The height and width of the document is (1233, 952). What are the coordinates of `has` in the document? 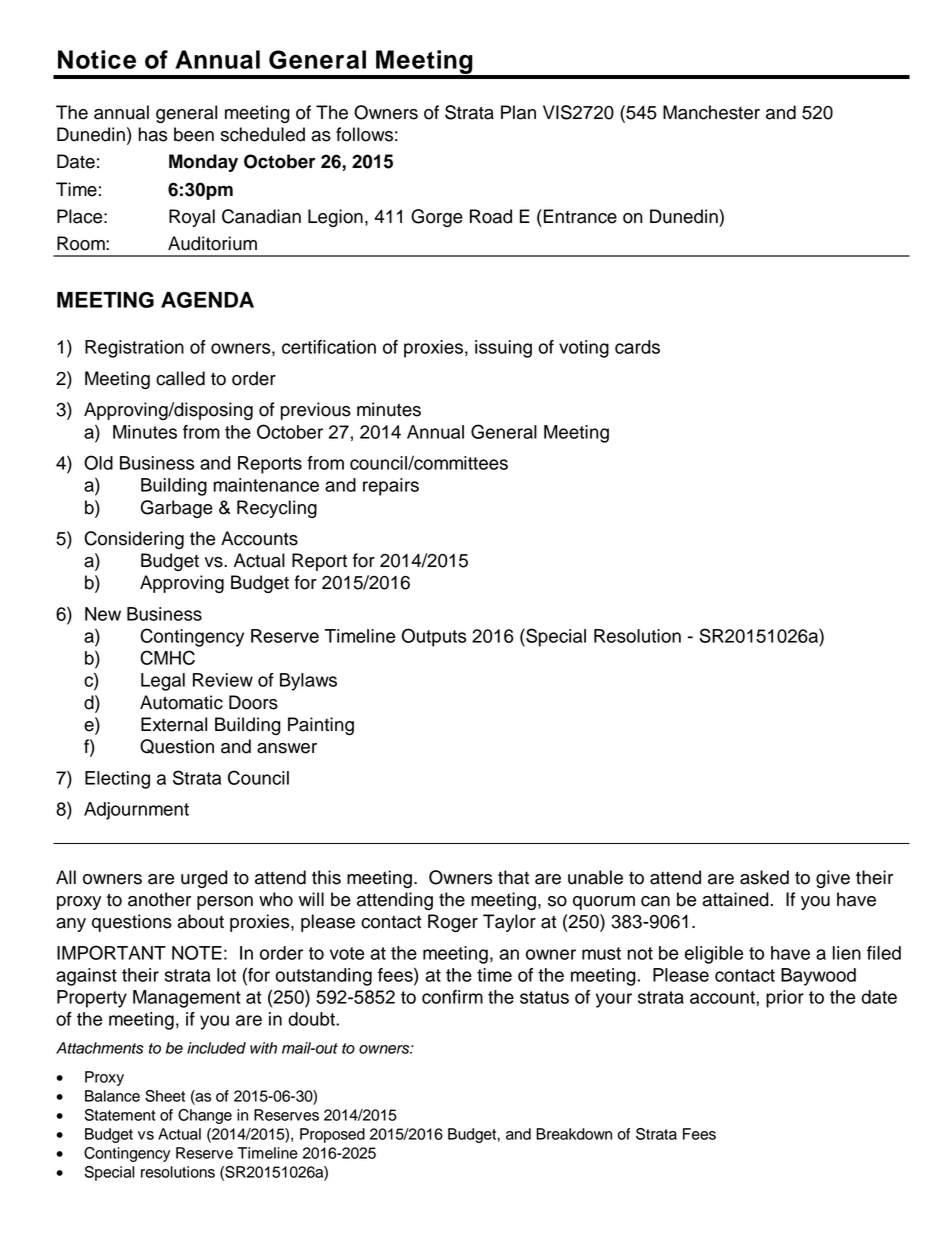 It's located at (153, 134).
